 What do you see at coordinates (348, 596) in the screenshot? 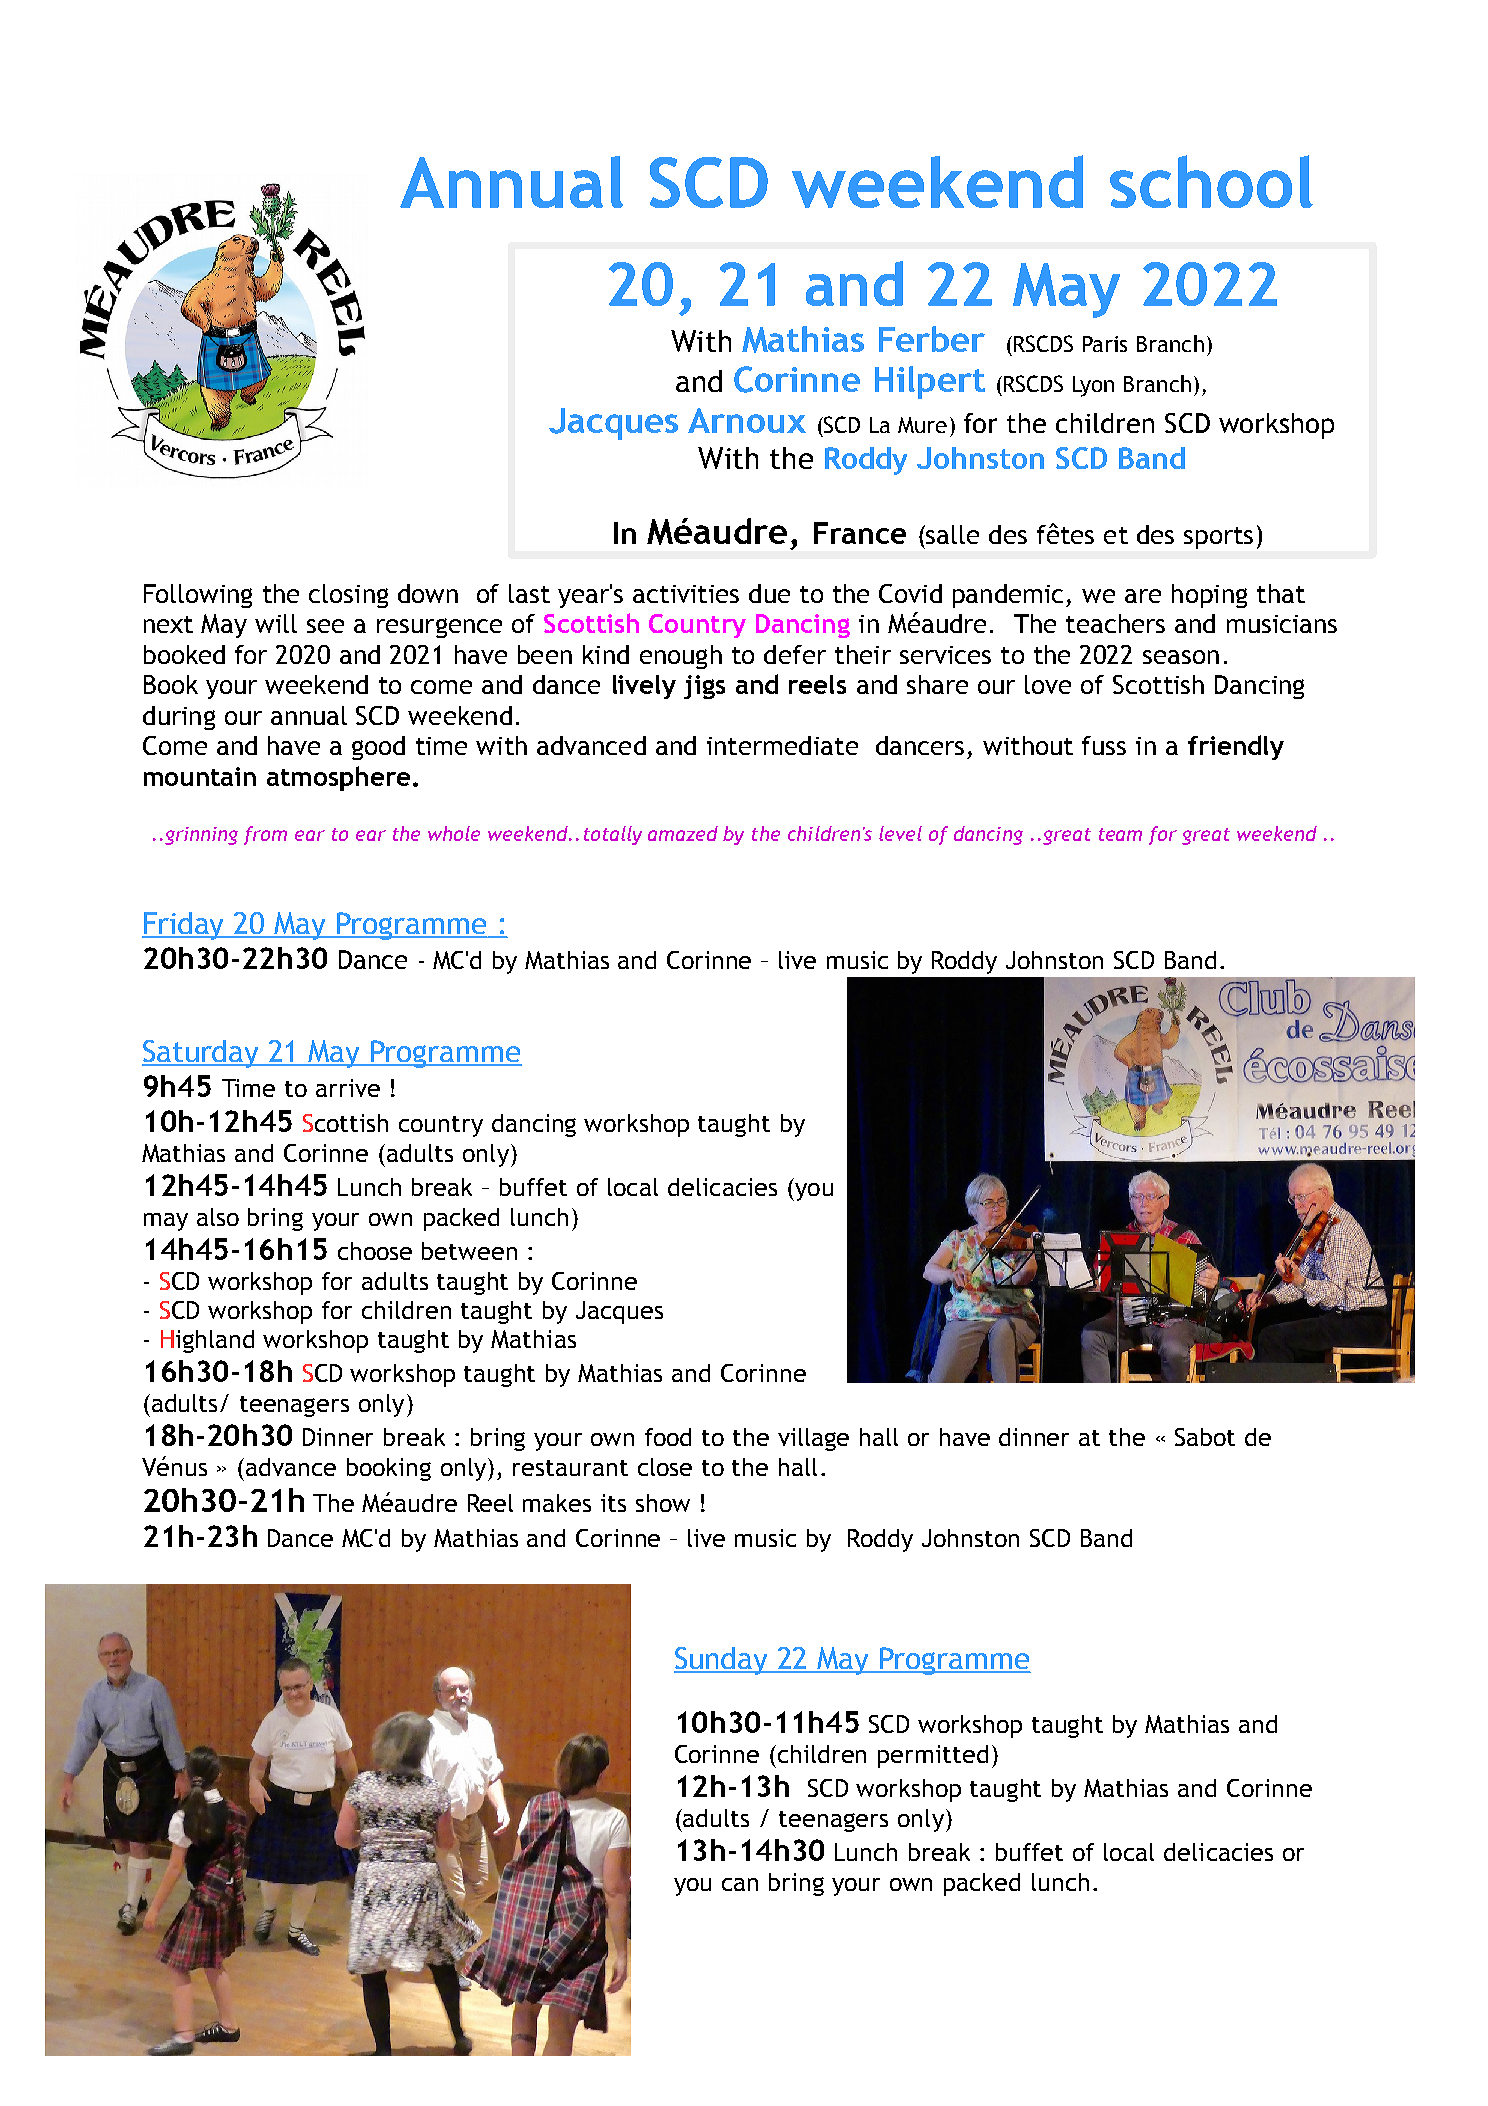
I see `closing` at bounding box center [348, 596].
